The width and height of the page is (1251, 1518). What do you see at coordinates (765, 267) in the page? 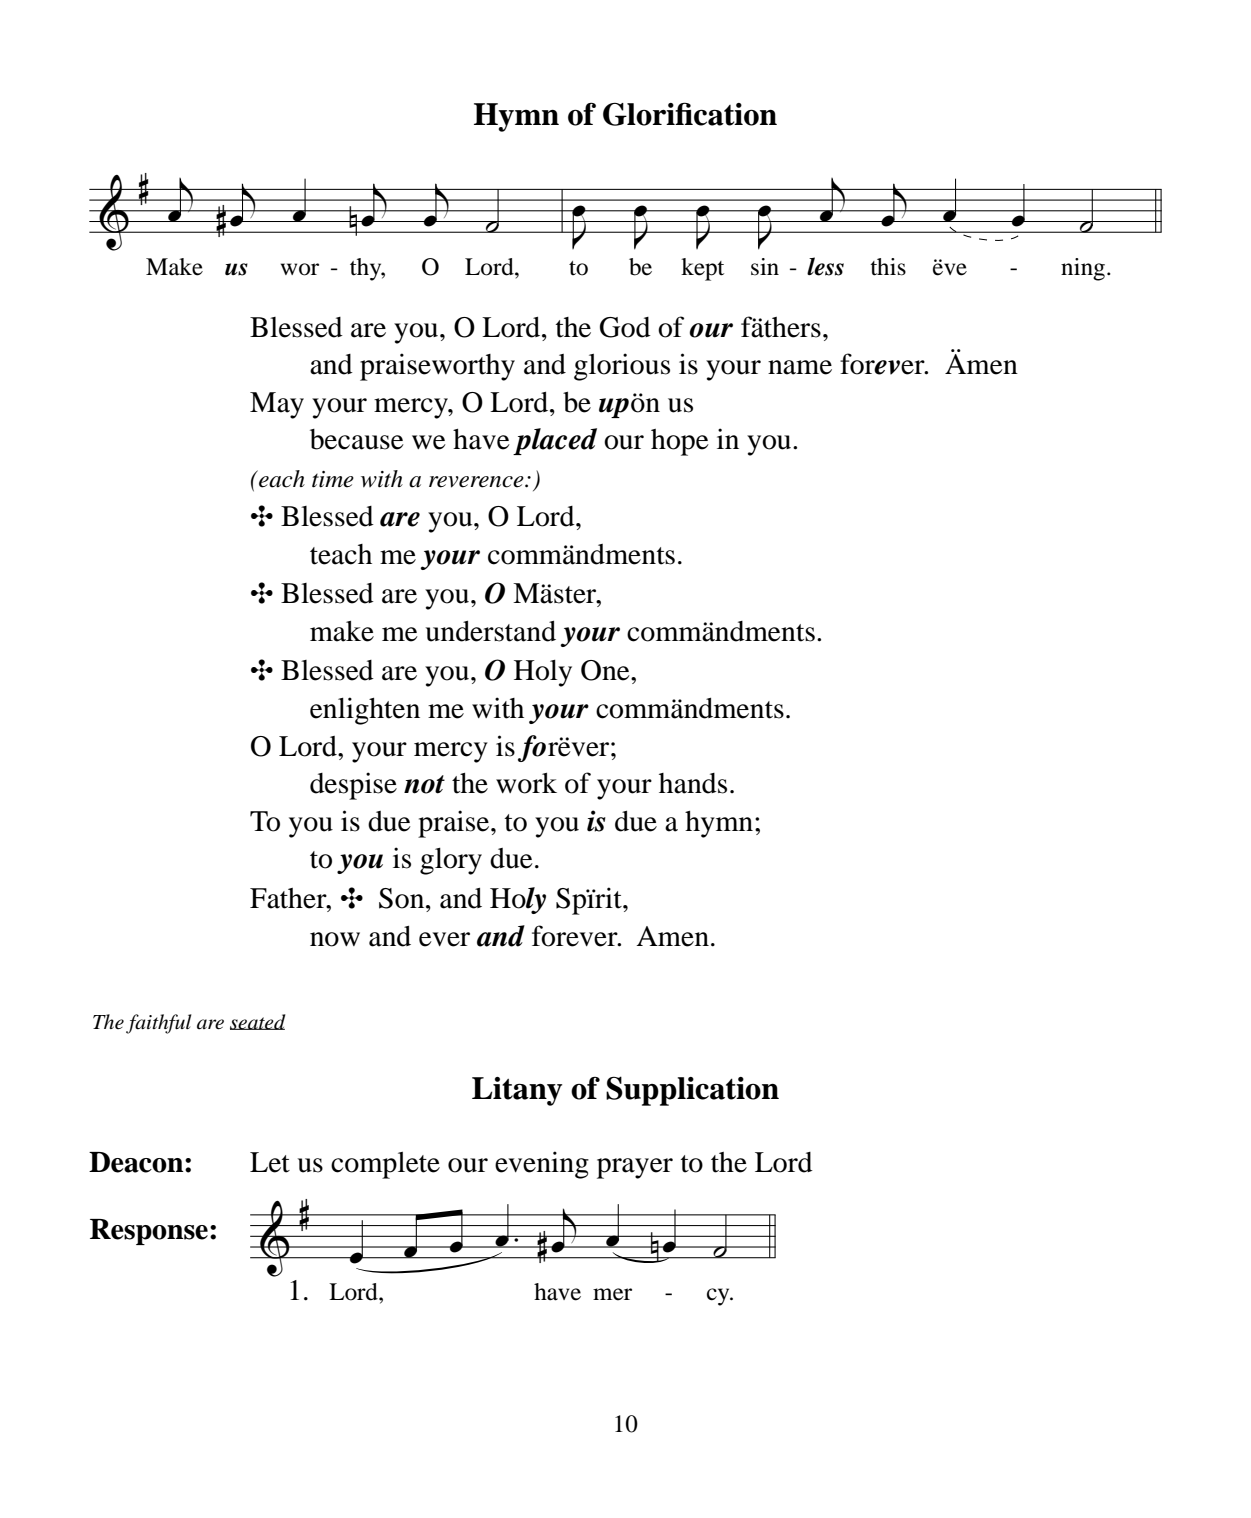
I see `sin` at bounding box center [765, 267].
